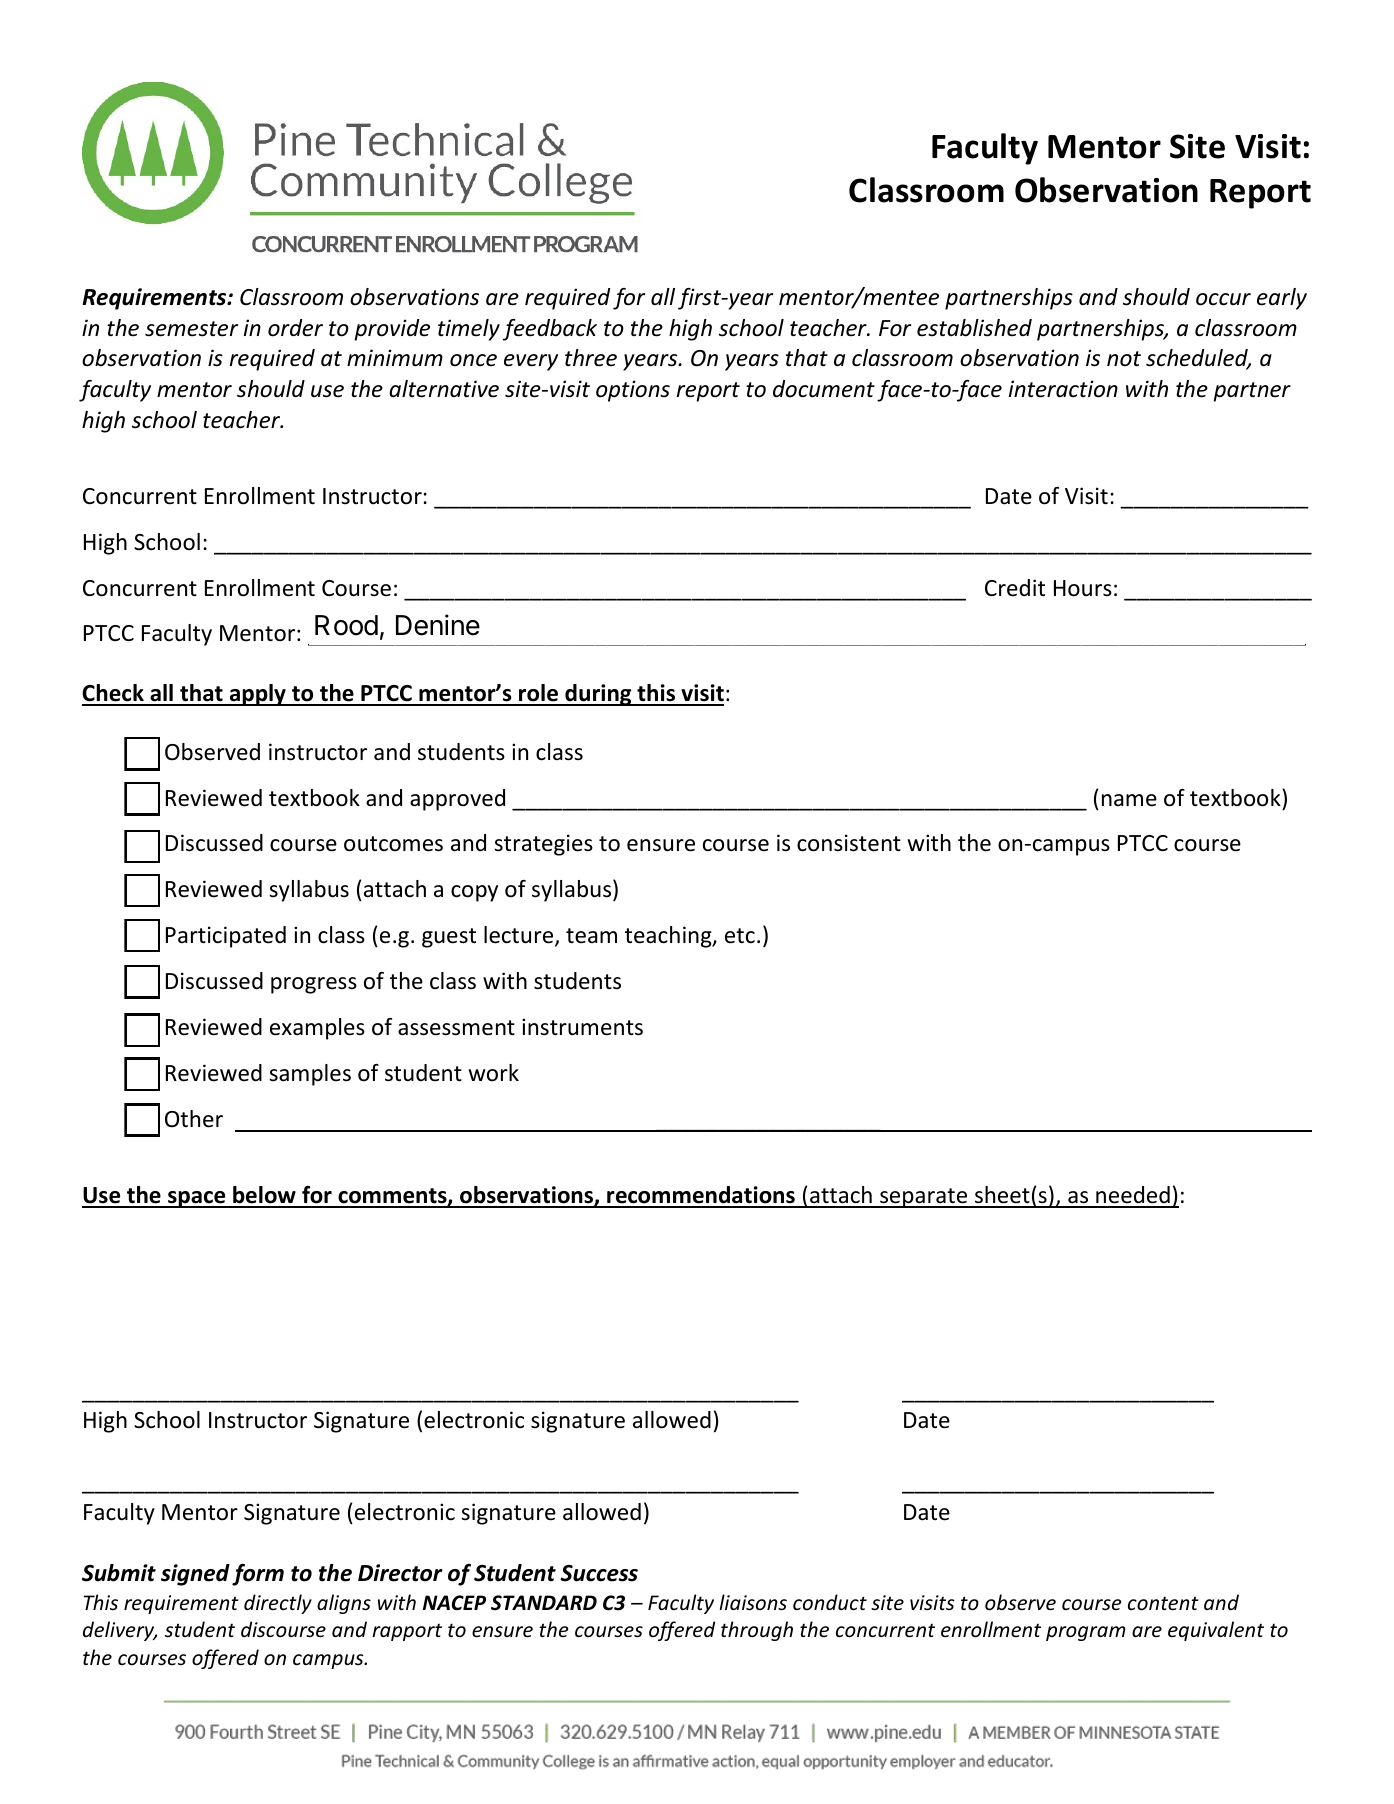 The image size is (1394, 1804). I want to click on program, so click(1086, 1633).
